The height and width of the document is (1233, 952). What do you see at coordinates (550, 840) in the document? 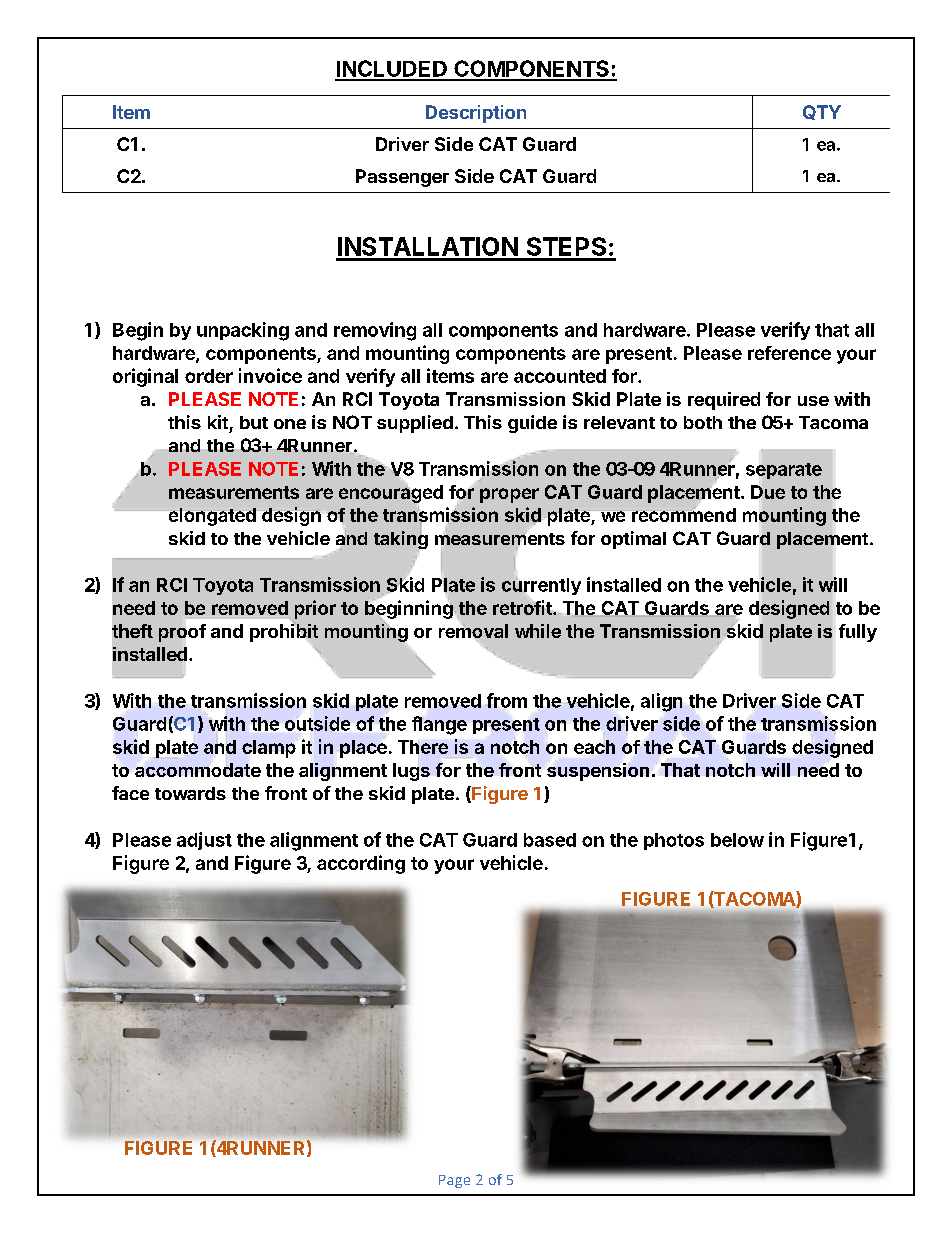
I see `based` at bounding box center [550, 840].
